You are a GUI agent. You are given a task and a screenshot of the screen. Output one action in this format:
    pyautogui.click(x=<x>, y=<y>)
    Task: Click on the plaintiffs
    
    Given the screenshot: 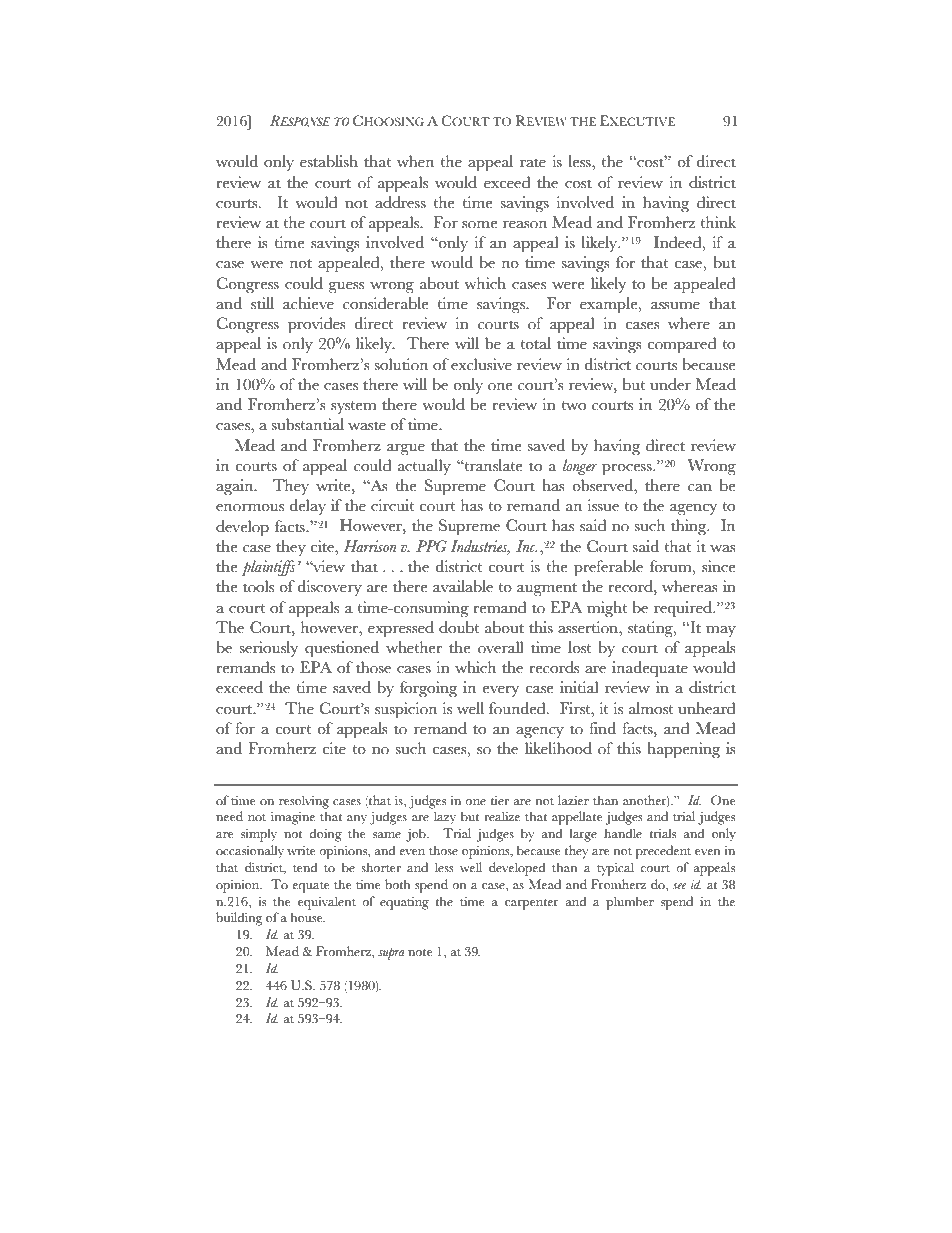 What is the action you would take?
    pyautogui.click(x=270, y=568)
